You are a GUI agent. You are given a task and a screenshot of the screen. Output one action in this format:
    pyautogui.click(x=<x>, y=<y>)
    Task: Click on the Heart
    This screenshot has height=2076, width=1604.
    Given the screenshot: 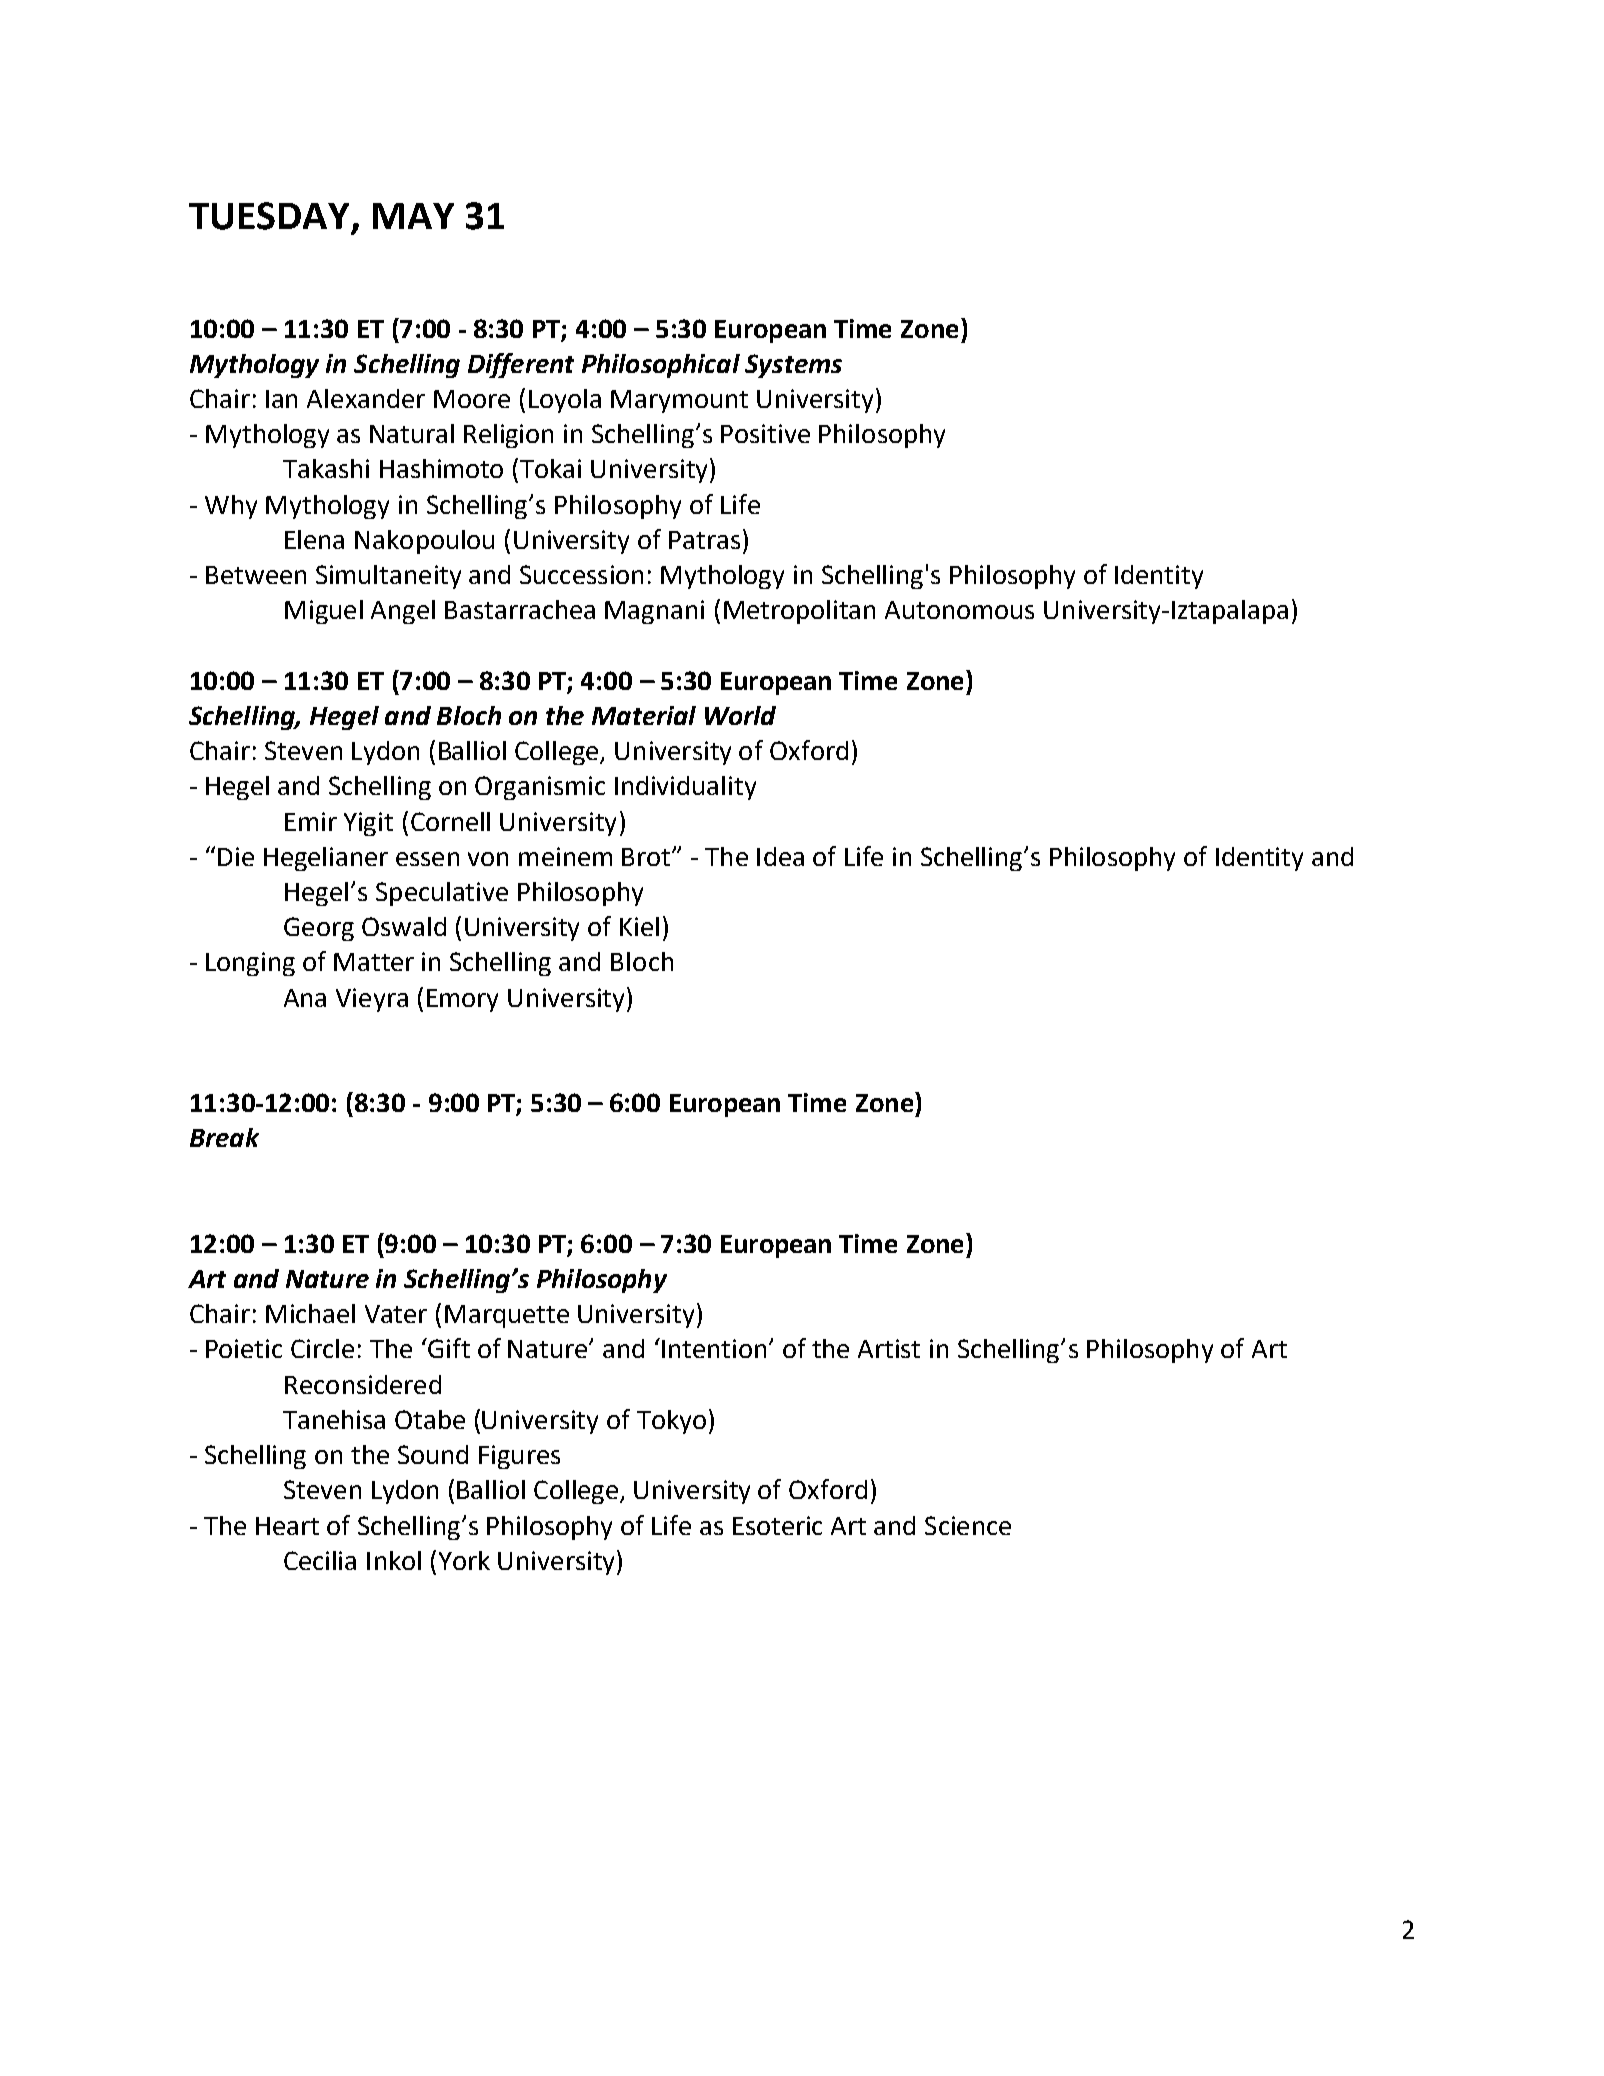 What is the action you would take?
    pyautogui.click(x=287, y=1526)
